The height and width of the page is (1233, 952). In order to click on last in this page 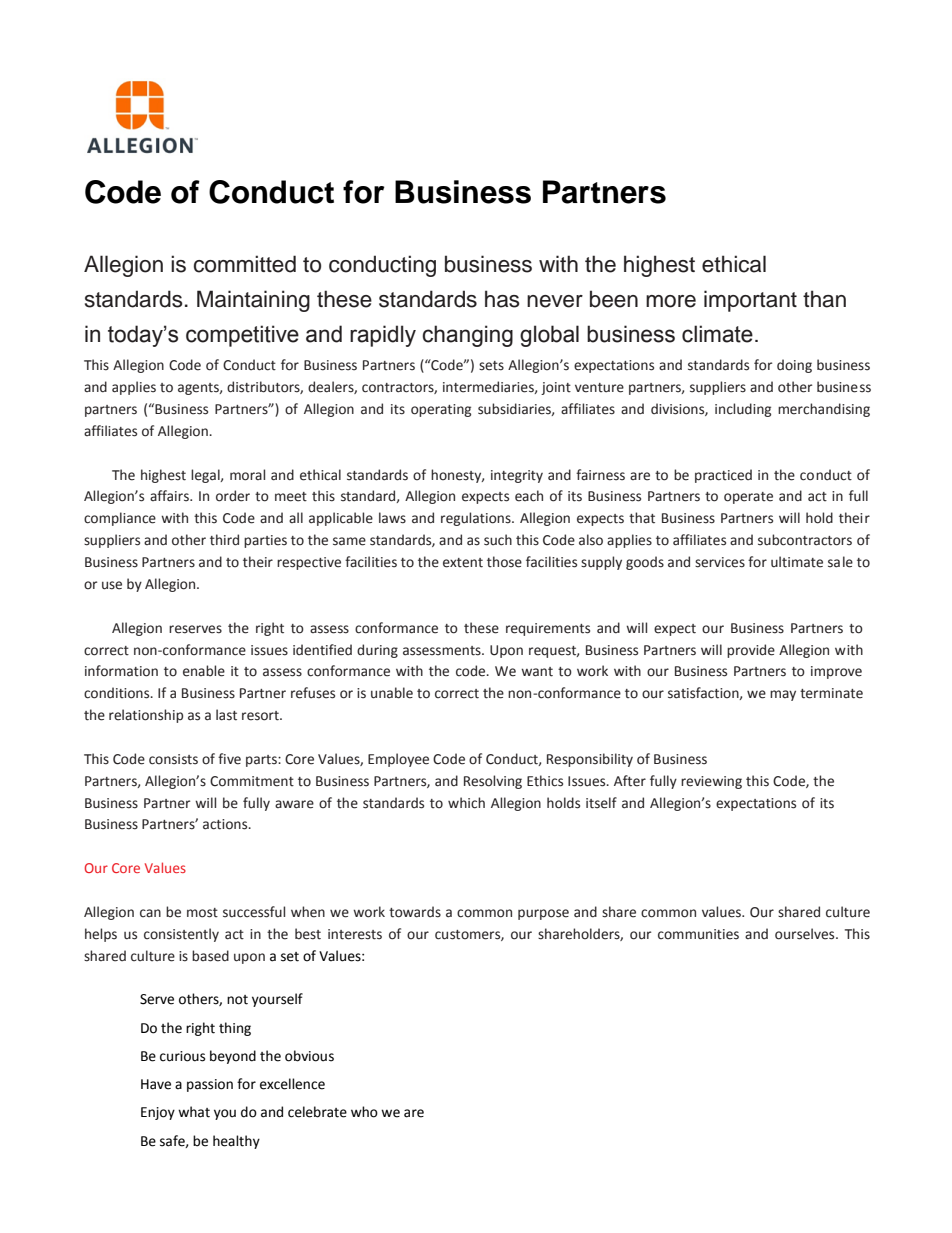, I will do `click(226, 715)`.
